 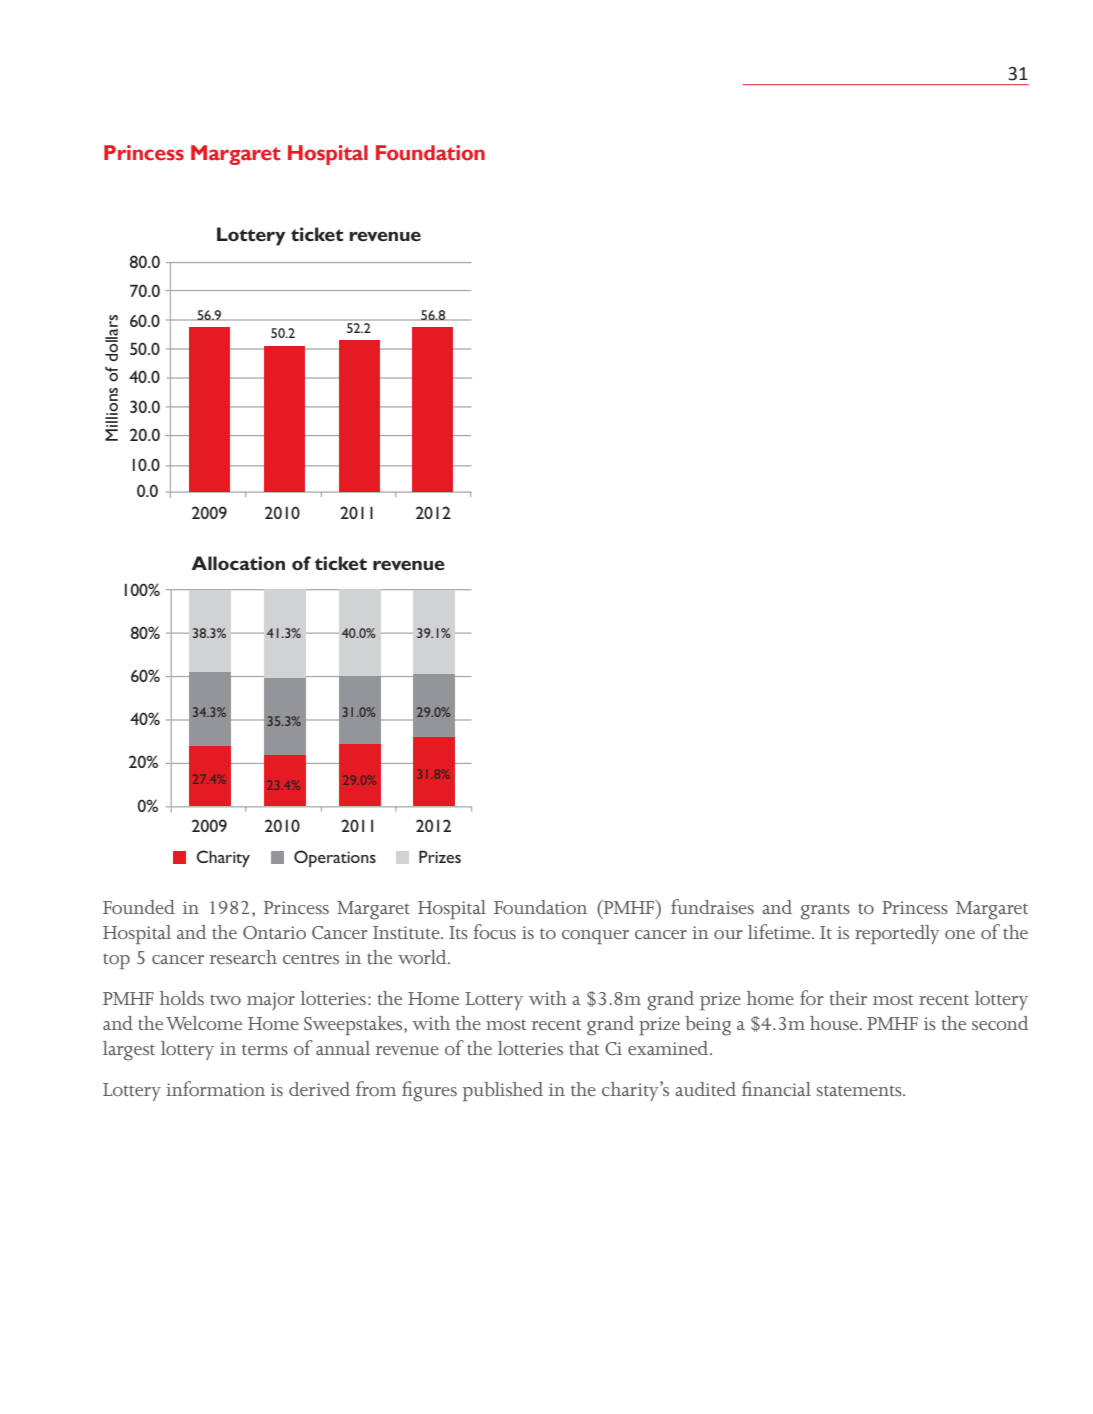 I want to click on statements, so click(x=860, y=1090).
